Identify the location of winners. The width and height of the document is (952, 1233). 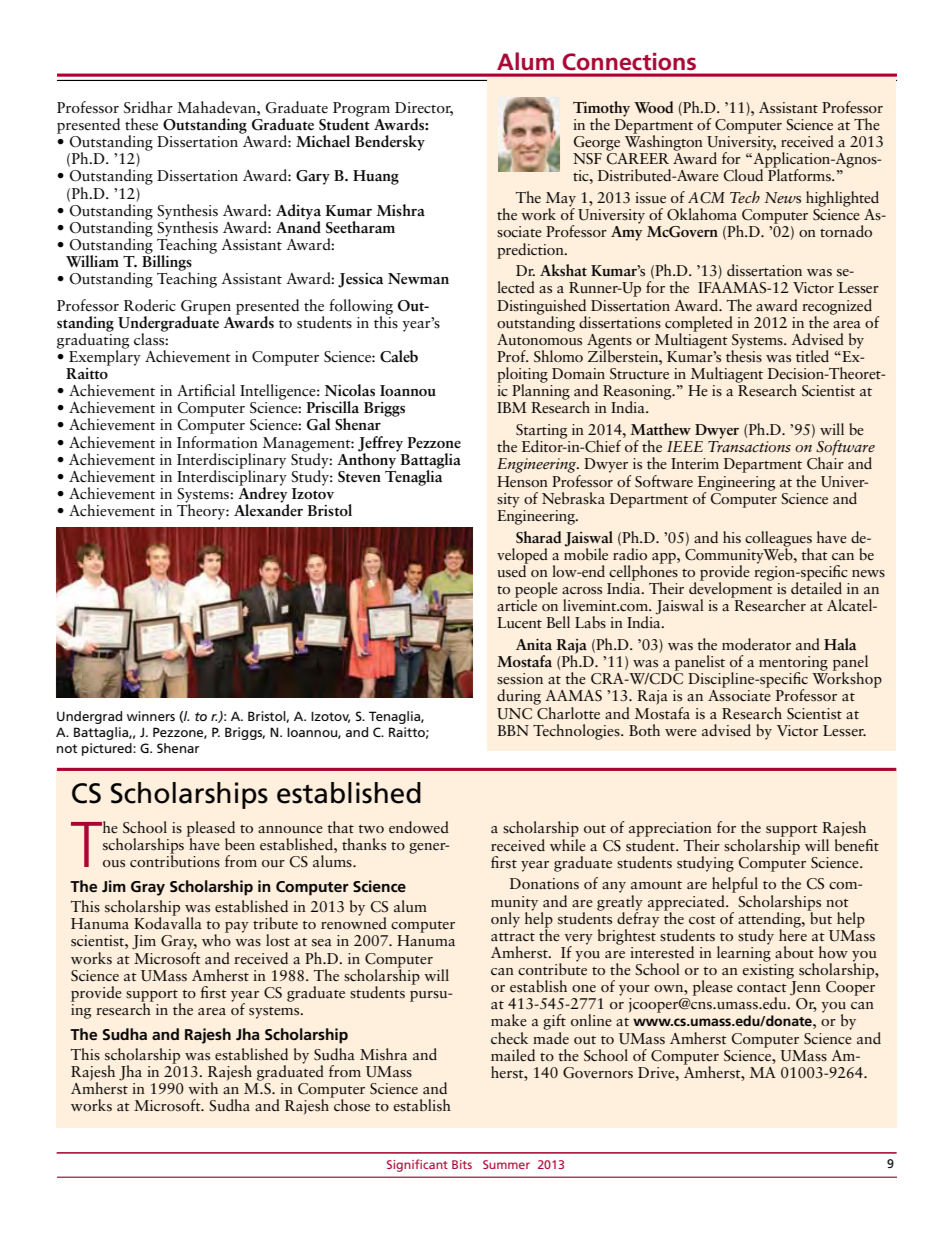
(151, 716).
